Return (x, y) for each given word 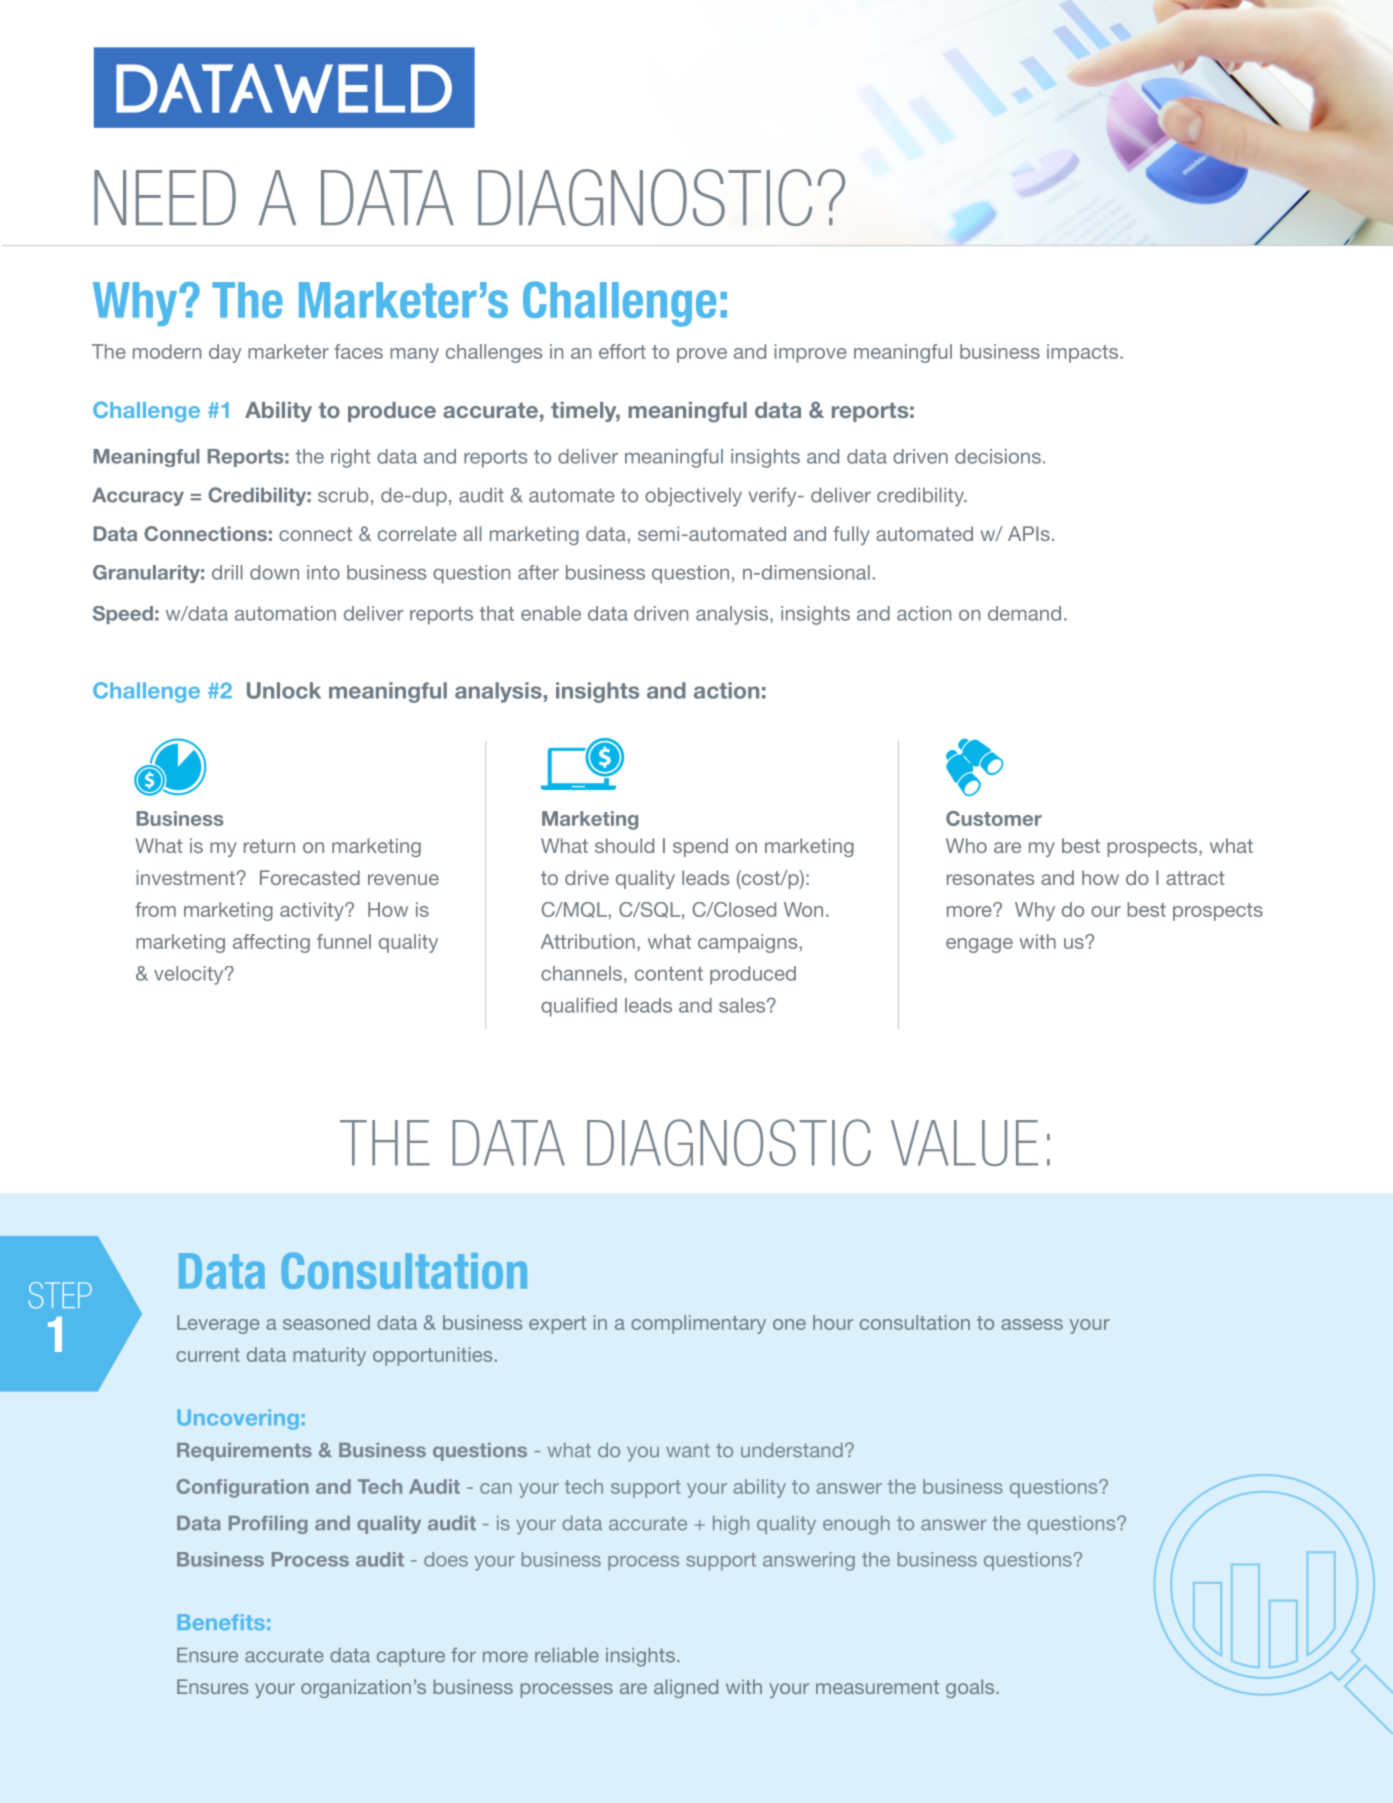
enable (551, 613)
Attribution (588, 941)
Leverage (218, 1324)
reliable (567, 1655)
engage (979, 945)
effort (622, 351)
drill (227, 572)
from (155, 909)
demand (1024, 613)
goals (971, 1688)
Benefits (221, 1622)
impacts (1084, 353)
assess (1032, 1324)
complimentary (698, 1324)
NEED (165, 197)
